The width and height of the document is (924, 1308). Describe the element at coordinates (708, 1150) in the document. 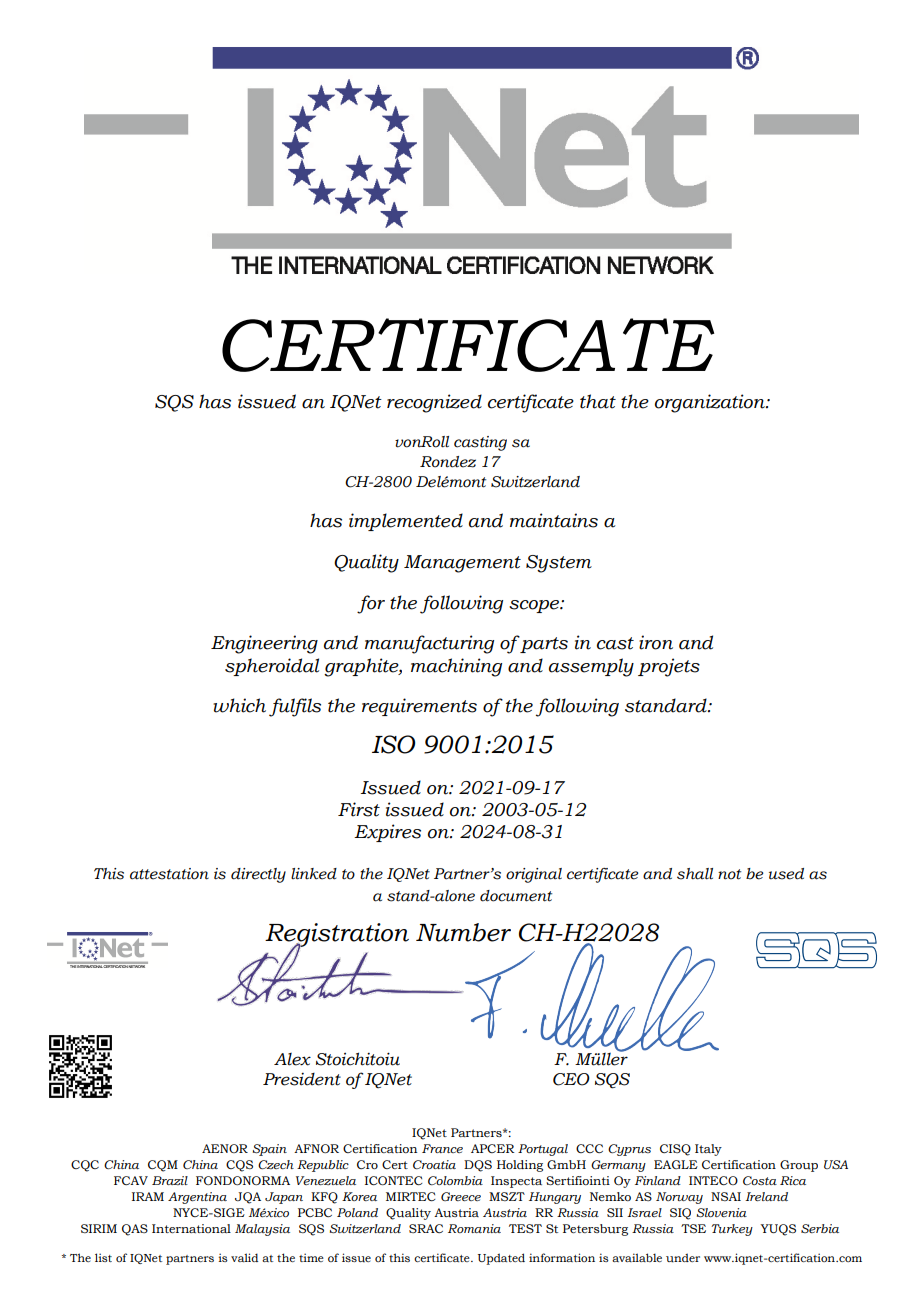

I see `Italy` at that location.
